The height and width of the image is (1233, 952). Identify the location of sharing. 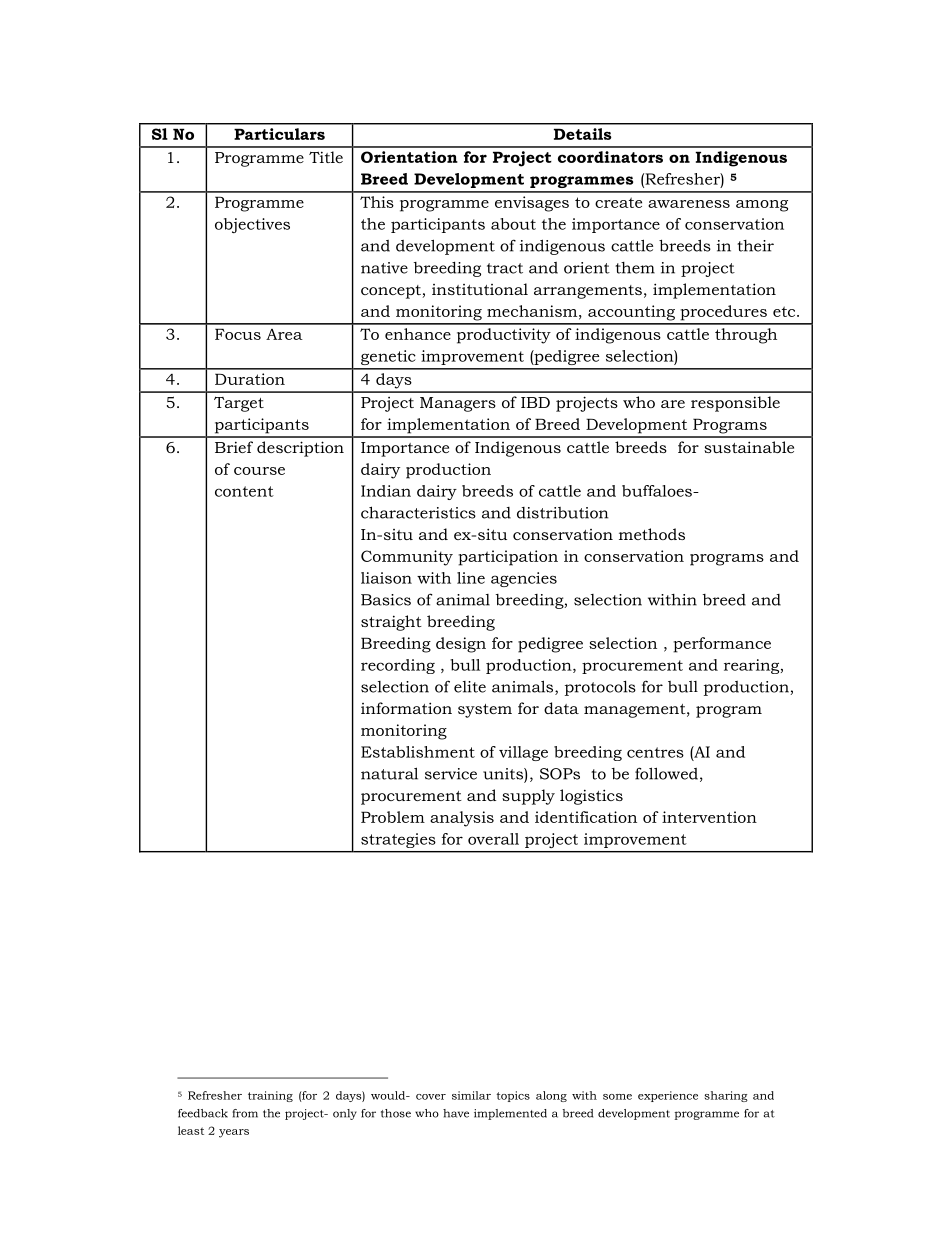
(726, 1096).
